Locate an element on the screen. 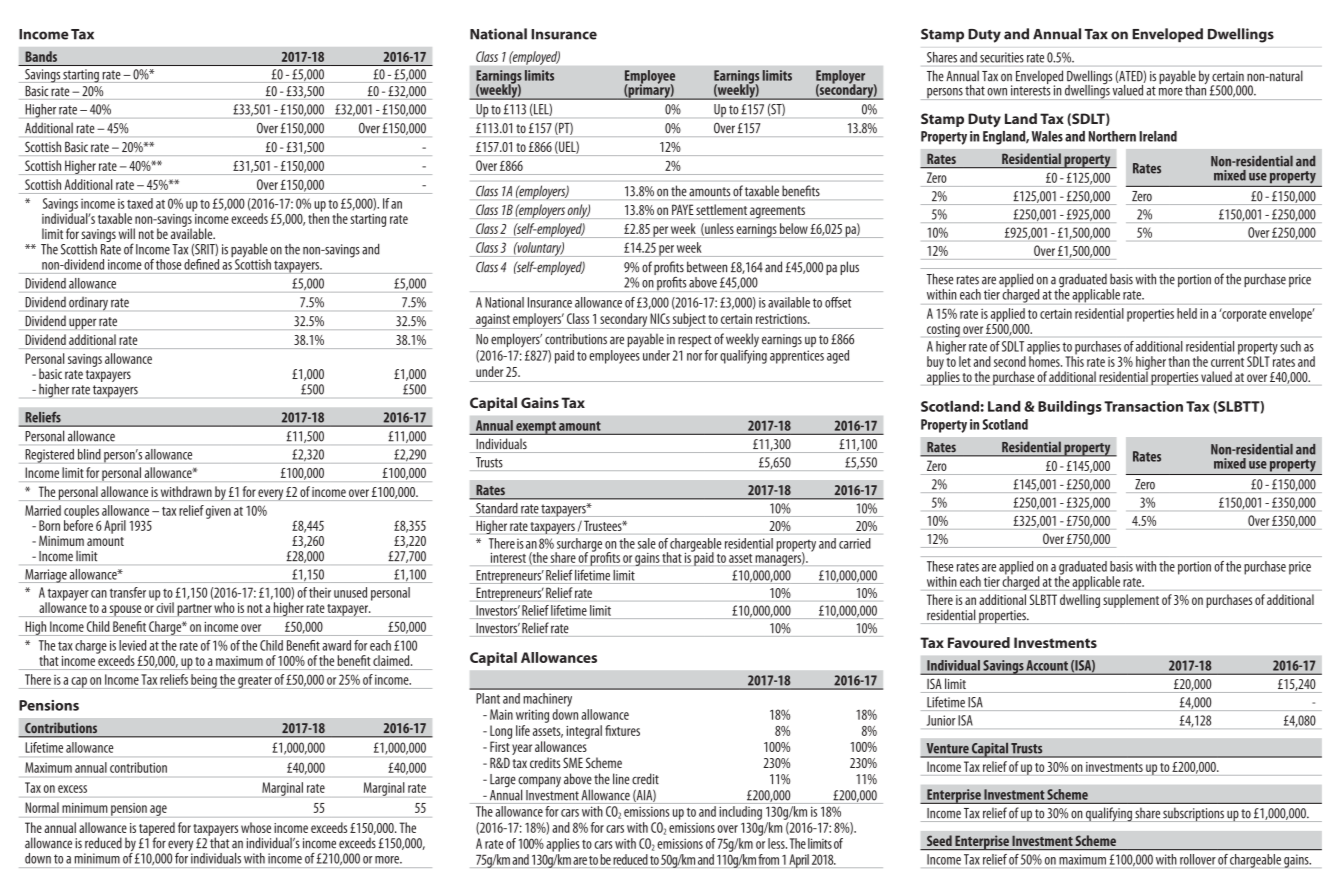 The width and height of the screenshot is (1341, 896). securities is located at coordinates (1002, 57).
